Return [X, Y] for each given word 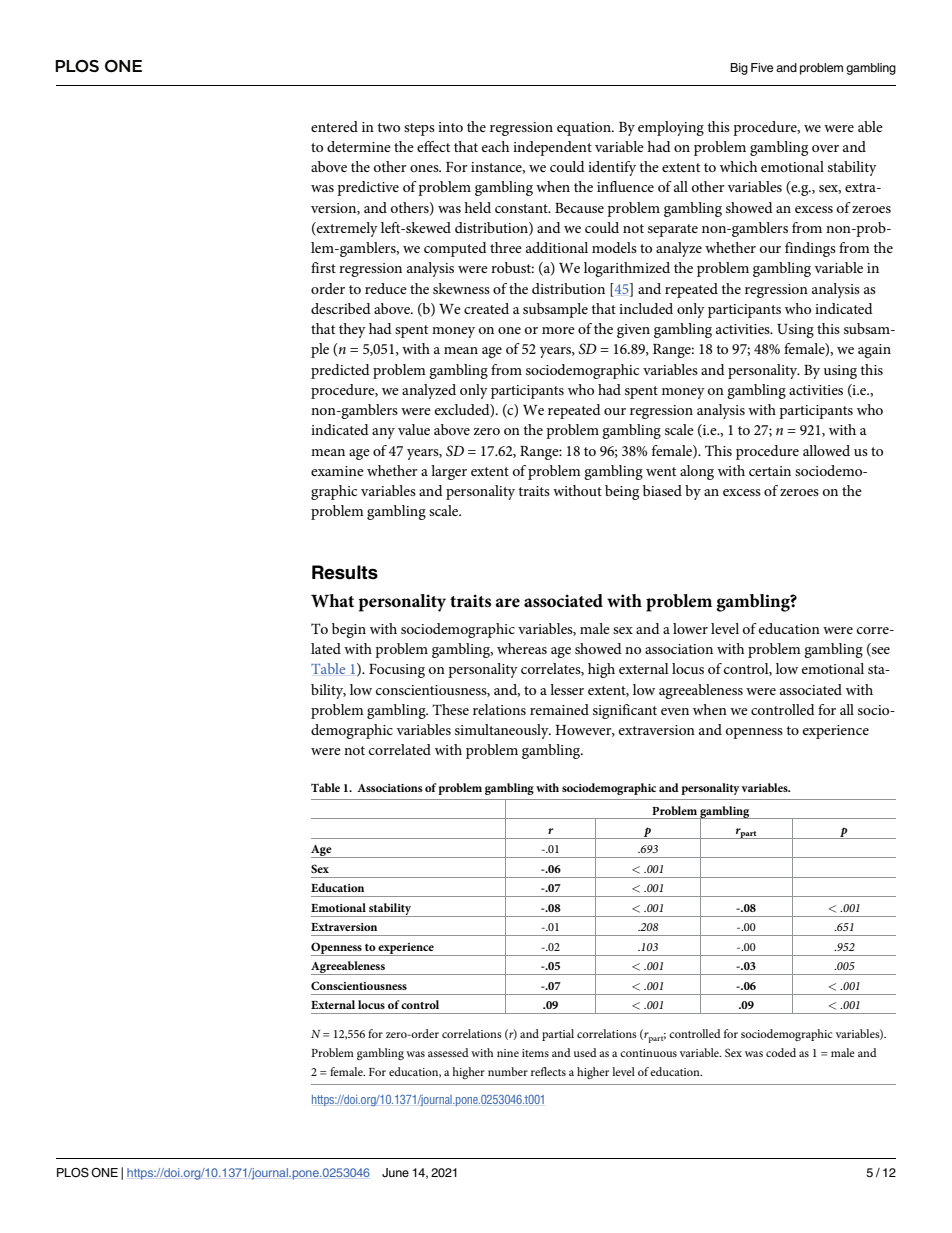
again [874, 351]
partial [558, 1035]
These [450, 709]
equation [585, 129]
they [352, 330]
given [633, 331]
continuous [648, 1053]
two [388, 127]
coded [781, 1052]
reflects [548, 1071]
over [825, 148]
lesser [567, 689]
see [880, 652]
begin [349, 630]
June [395, 1172]
